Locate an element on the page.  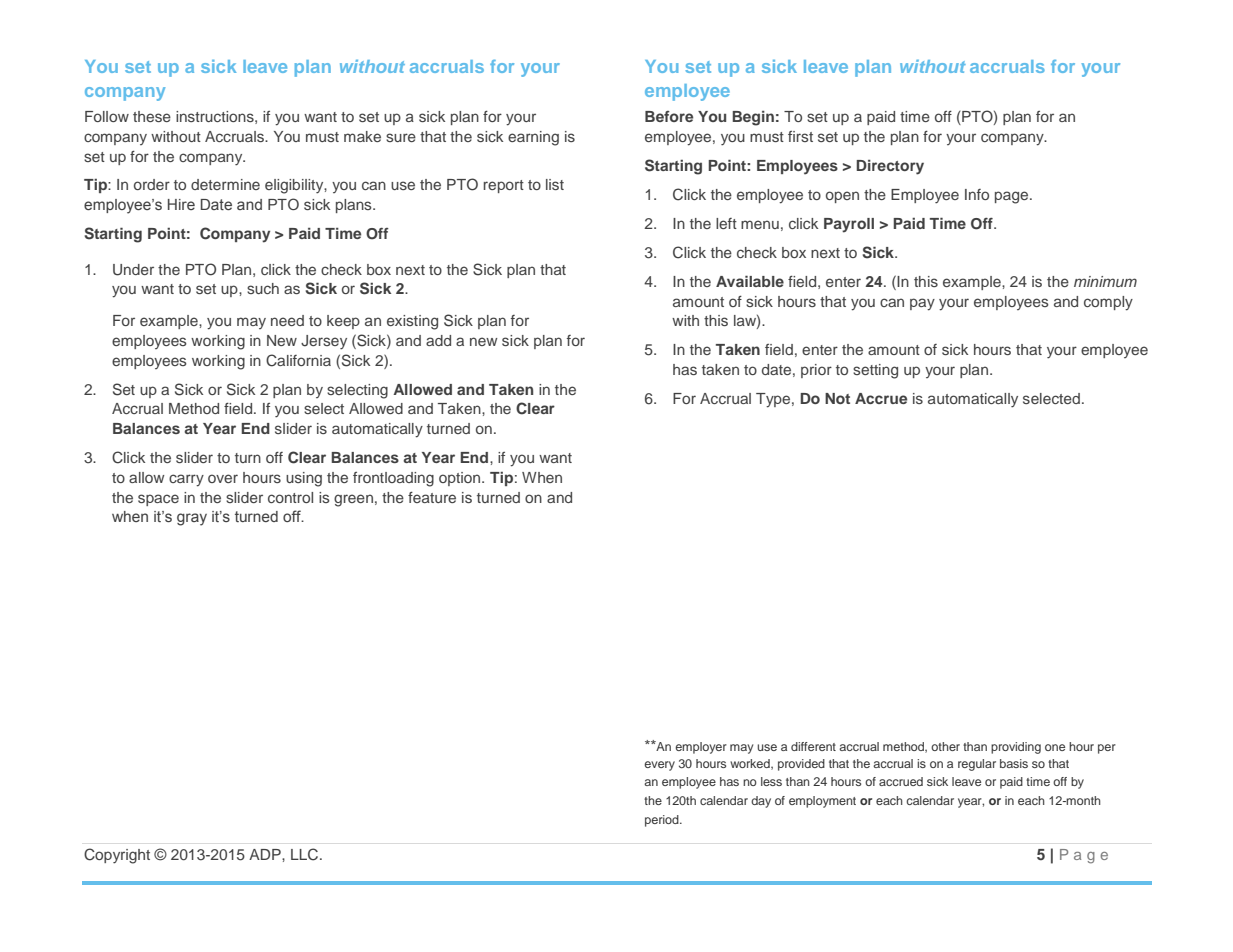
over is located at coordinates (223, 478).
